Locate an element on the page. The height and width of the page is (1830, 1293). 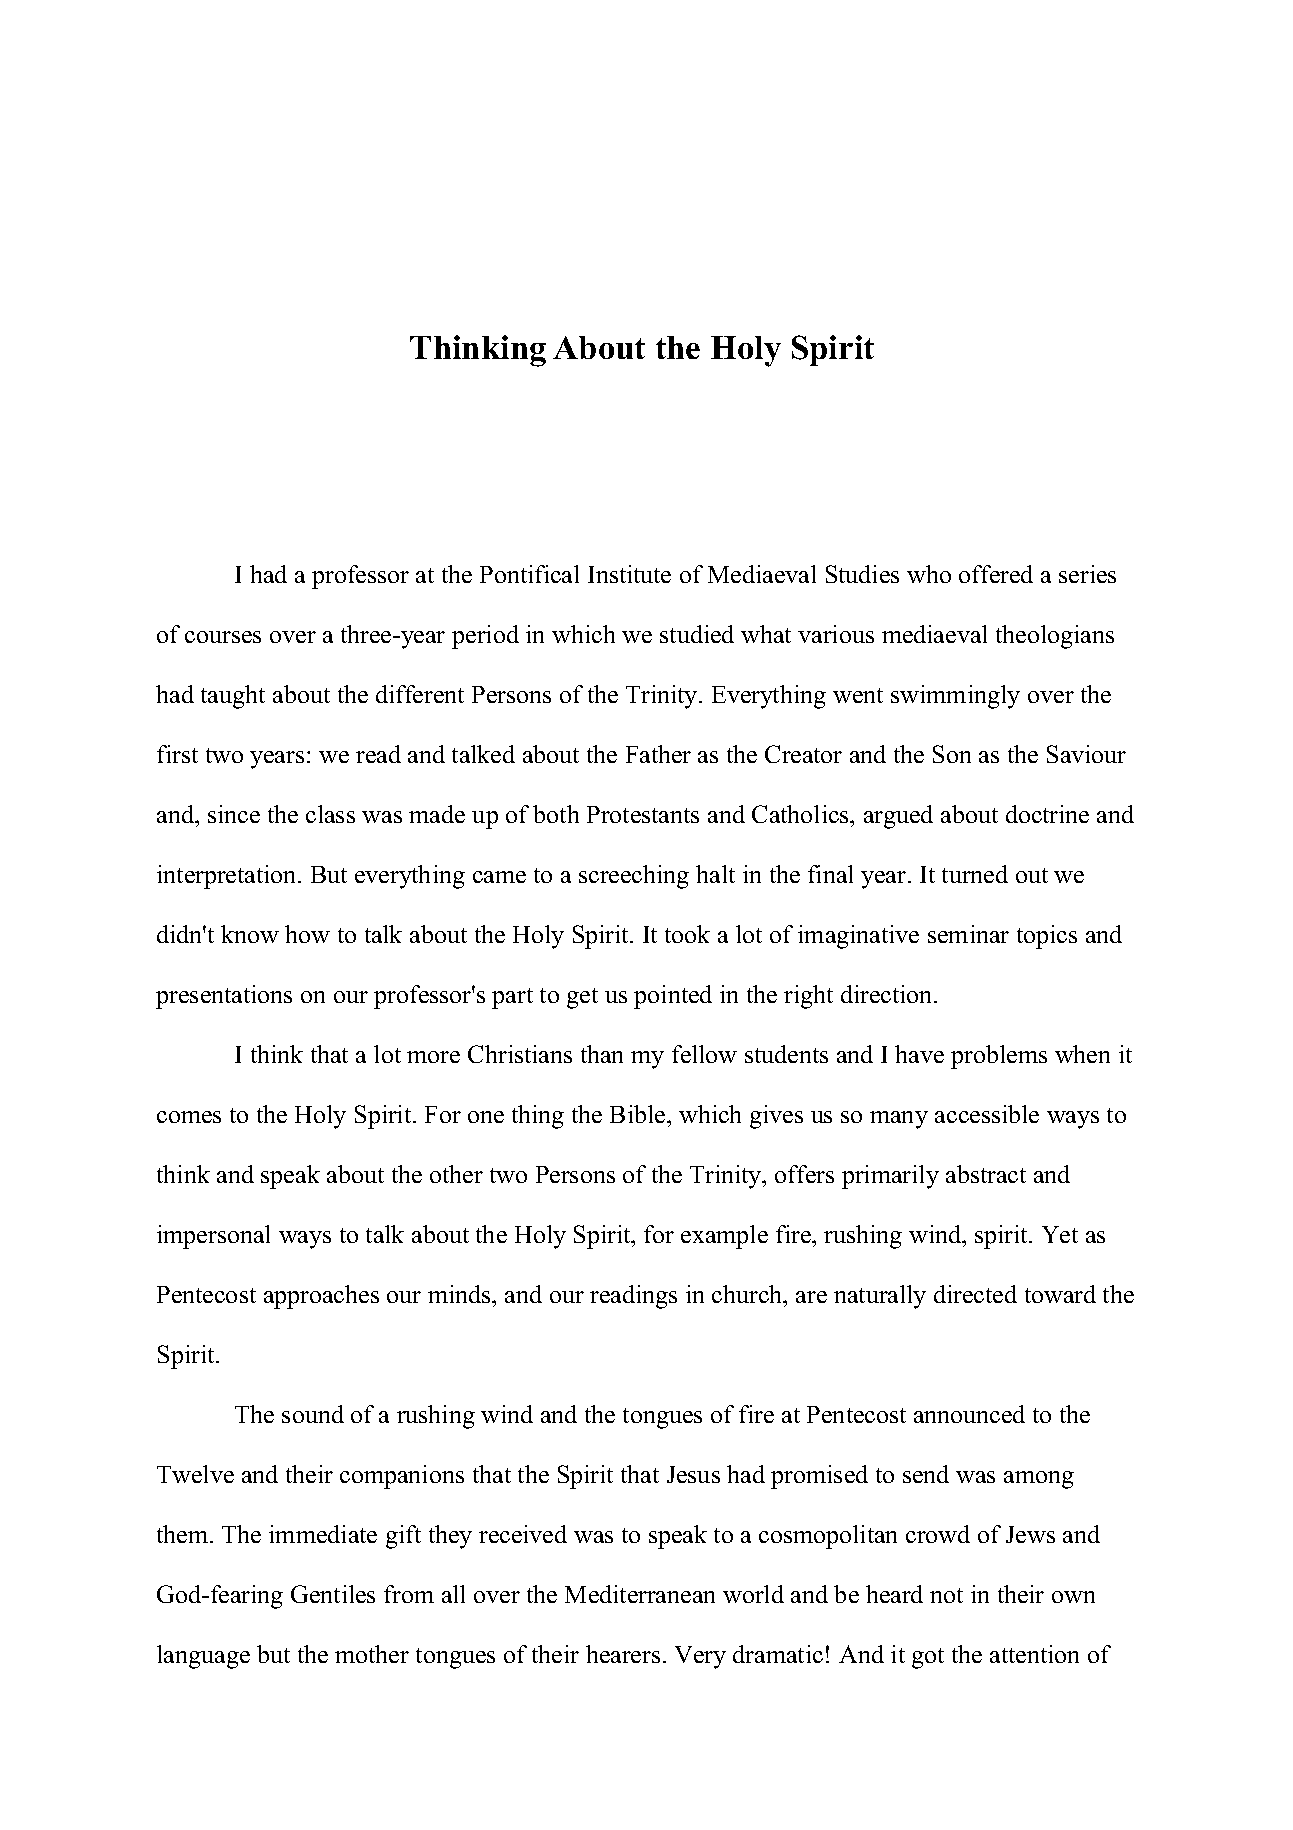
church is located at coordinates (748, 1294).
